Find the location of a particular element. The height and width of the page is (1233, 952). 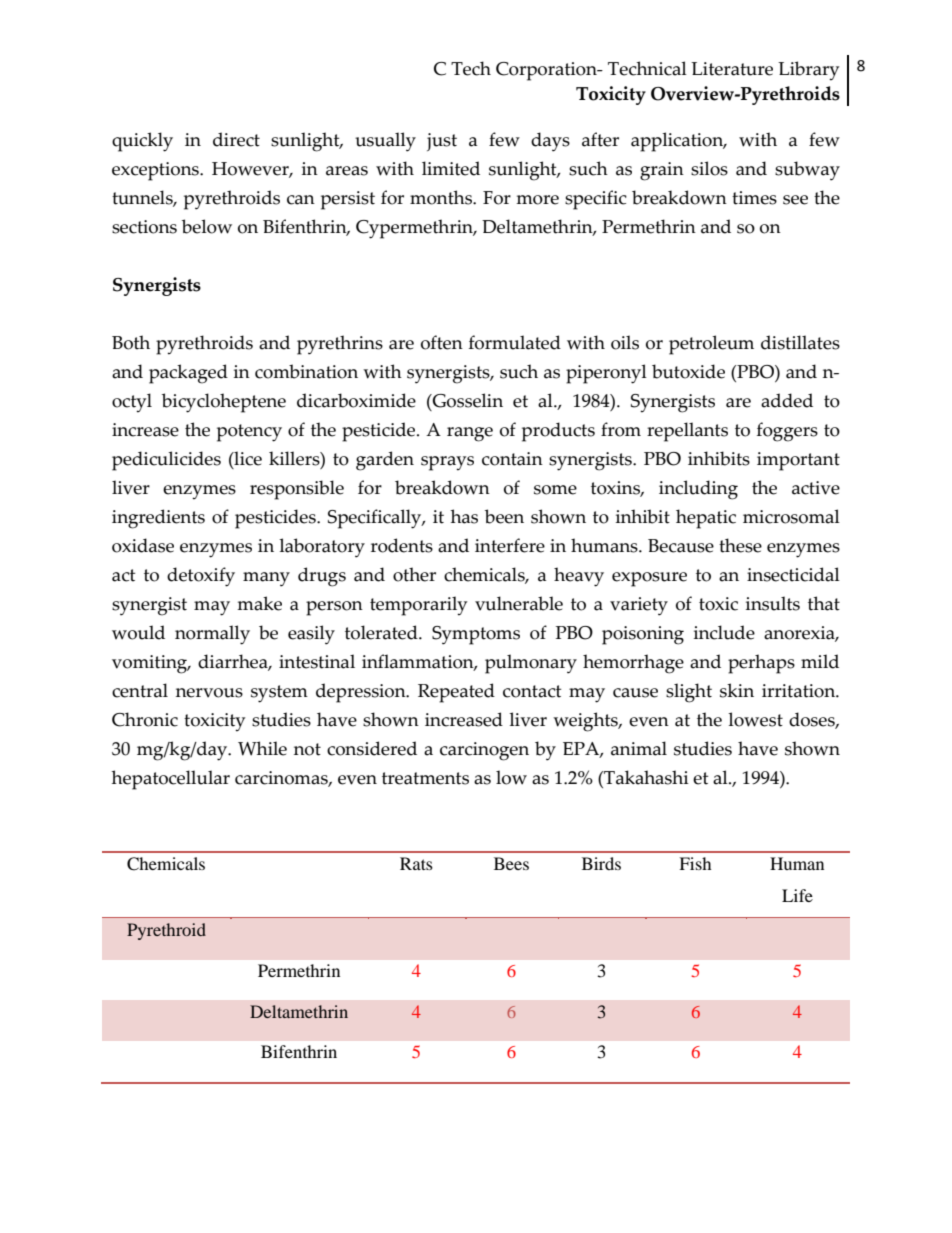

Bees is located at coordinates (511, 863).
